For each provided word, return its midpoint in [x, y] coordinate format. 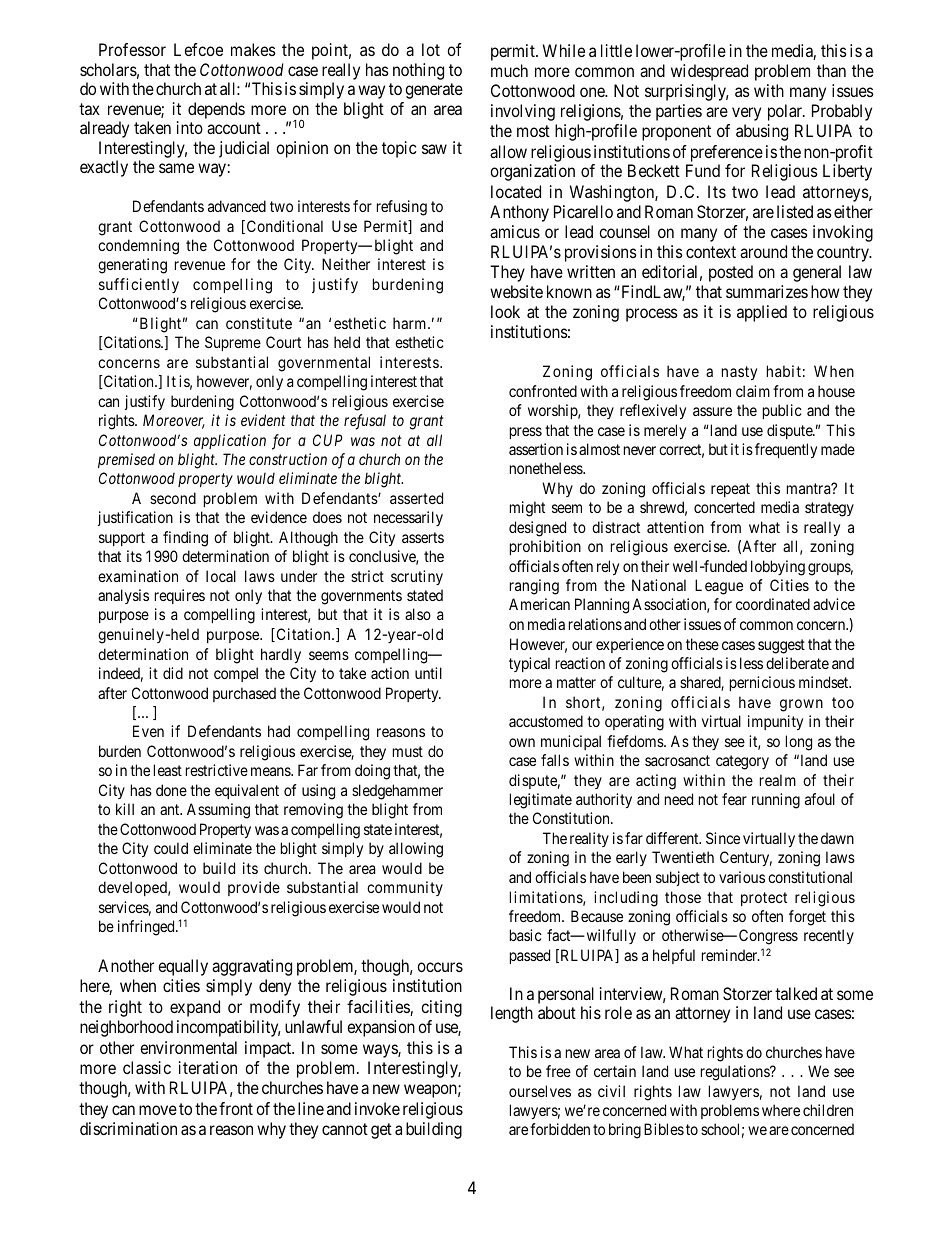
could [171, 848]
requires [180, 596]
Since [723, 838]
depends [216, 110]
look [505, 311]
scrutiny [417, 577]
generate [434, 91]
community [405, 888]
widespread [709, 72]
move [158, 1110]
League [719, 587]
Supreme [233, 343]
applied [762, 313]
